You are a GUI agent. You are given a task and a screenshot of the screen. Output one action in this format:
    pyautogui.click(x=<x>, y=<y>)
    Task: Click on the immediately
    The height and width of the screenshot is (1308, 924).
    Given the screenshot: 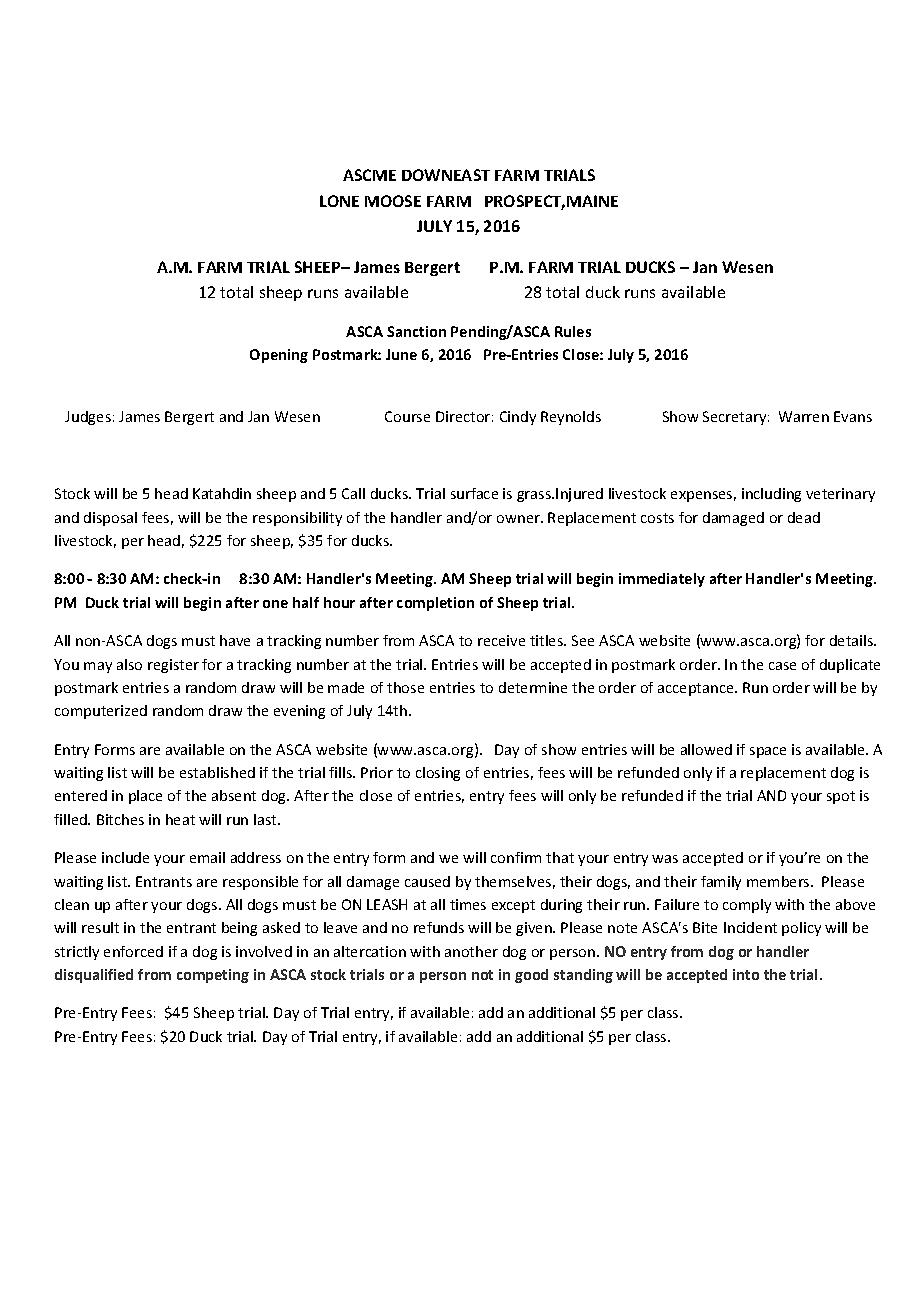 What is the action you would take?
    pyautogui.click(x=662, y=580)
